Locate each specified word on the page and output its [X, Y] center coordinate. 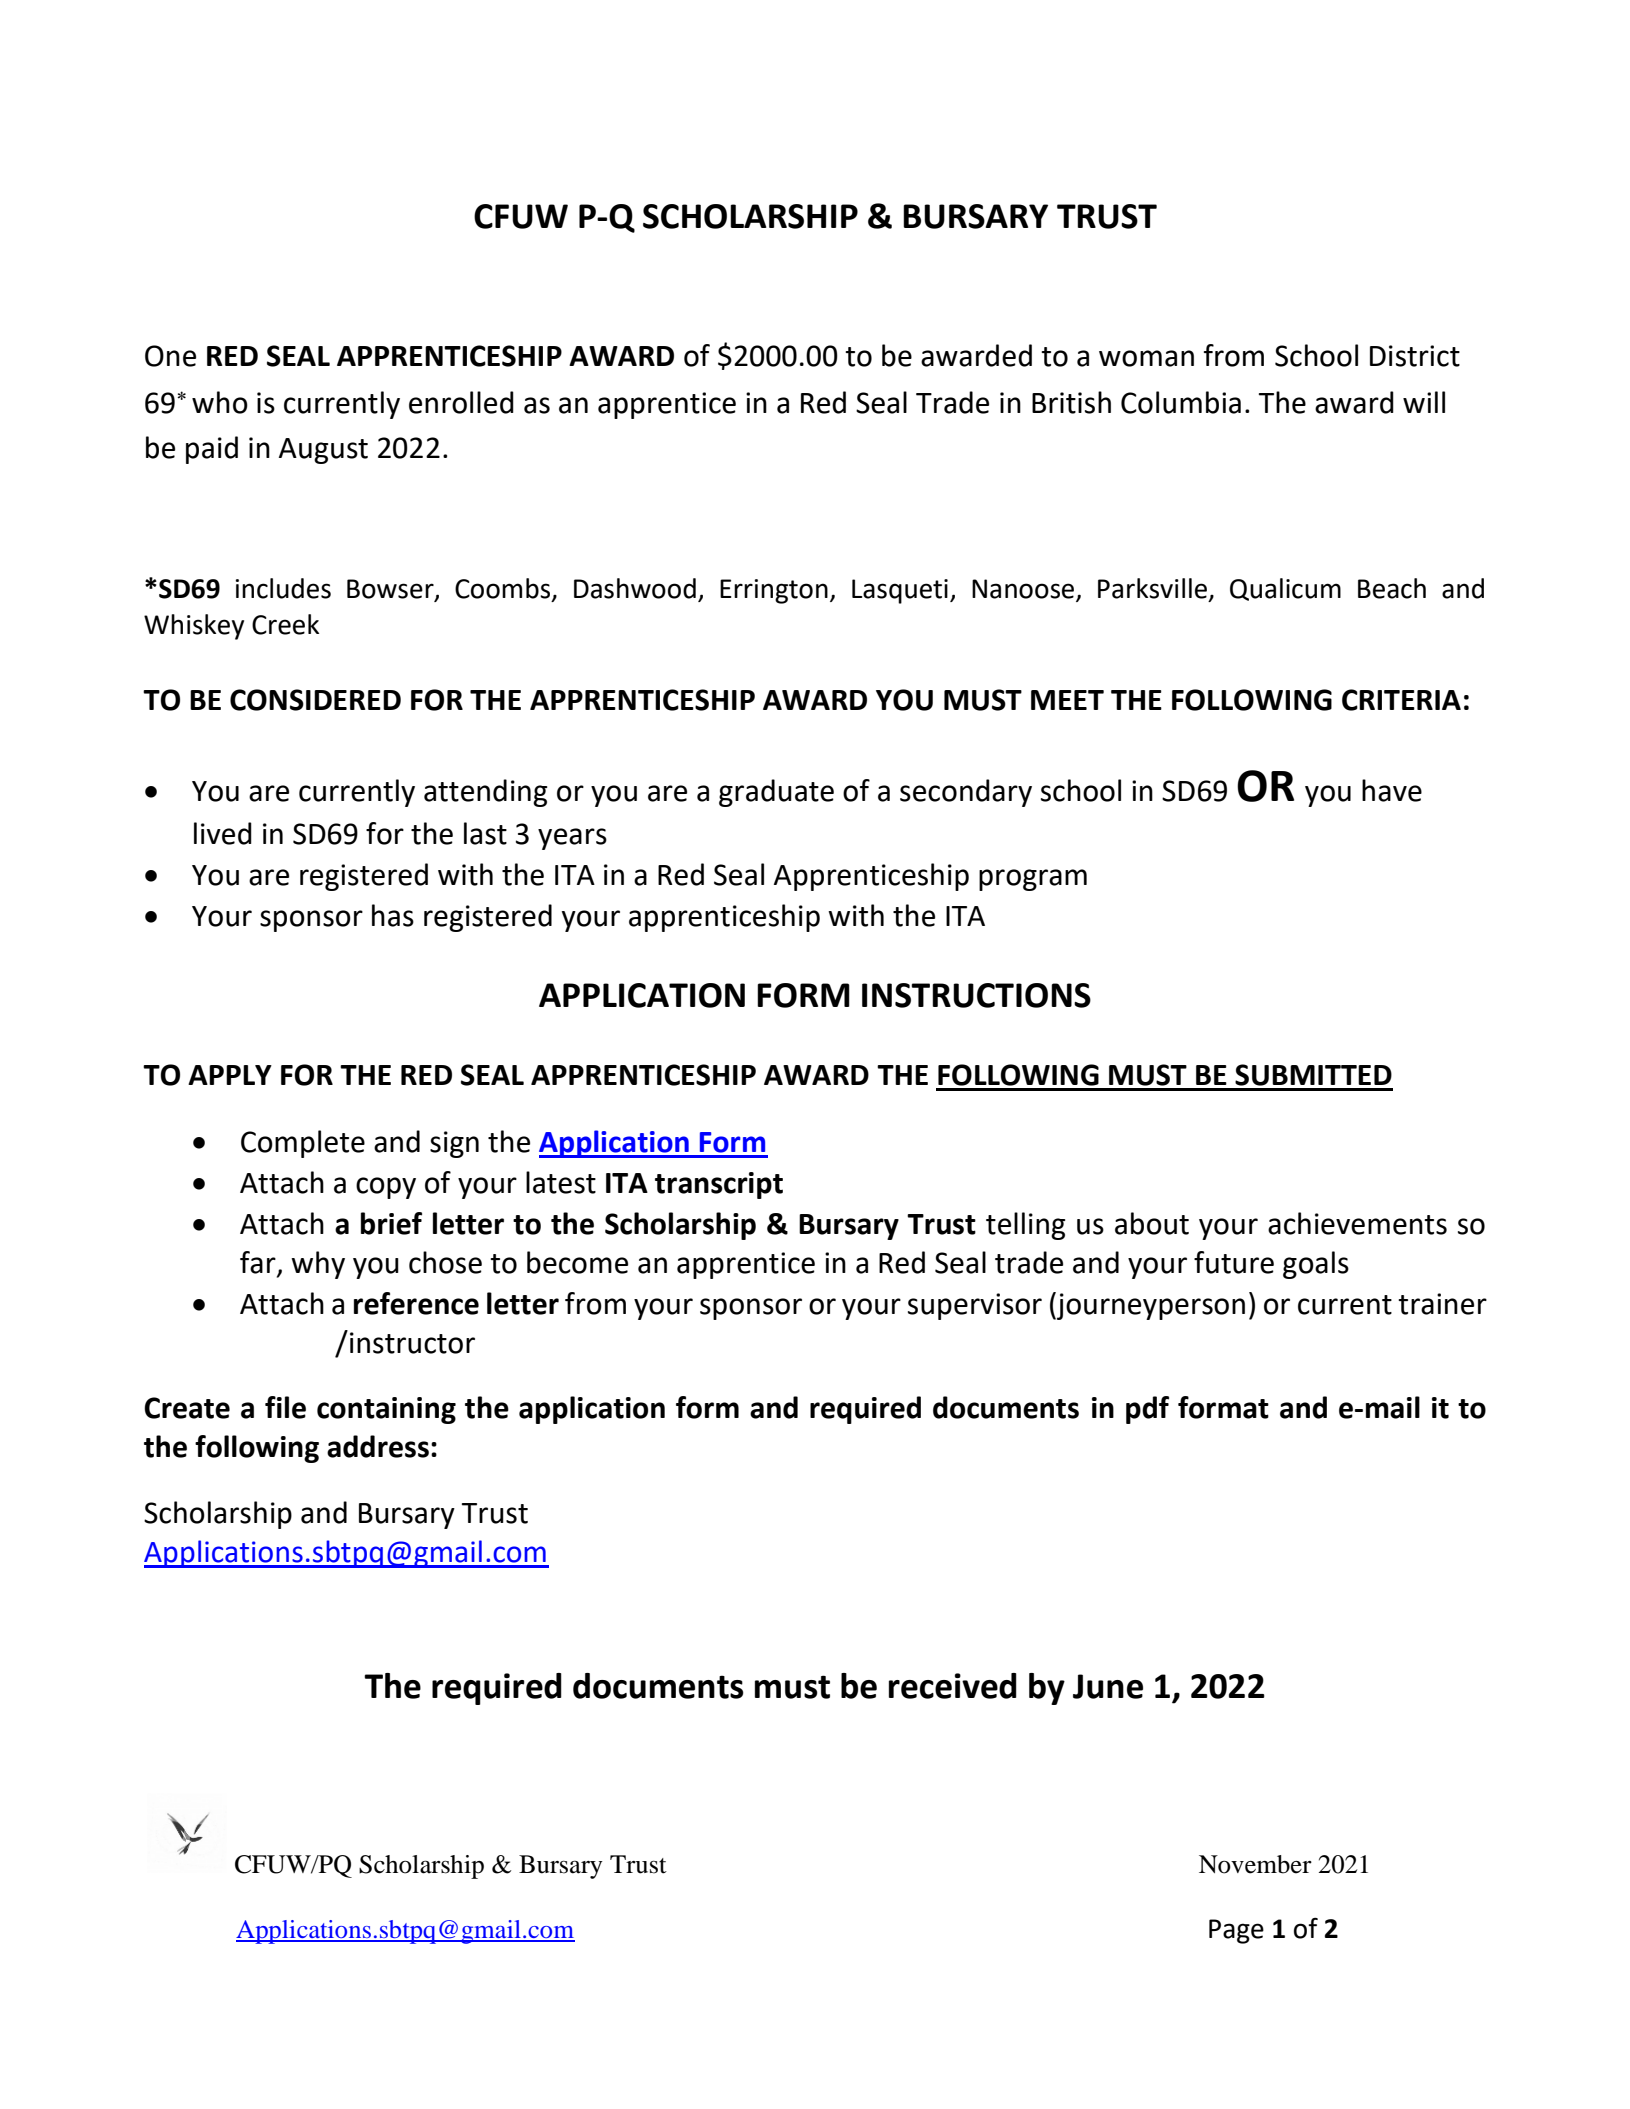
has [393, 915]
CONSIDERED [315, 700]
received [953, 1686]
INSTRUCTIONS [976, 995]
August [323, 451]
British [1071, 402]
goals [1316, 1265]
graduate [776, 793]
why [318, 1265]
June [1108, 1686]
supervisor [975, 1306]
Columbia [1181, 402]
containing [386, 1410]
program [1033, 880]
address [378, 1446]
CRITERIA [1401, 700]
